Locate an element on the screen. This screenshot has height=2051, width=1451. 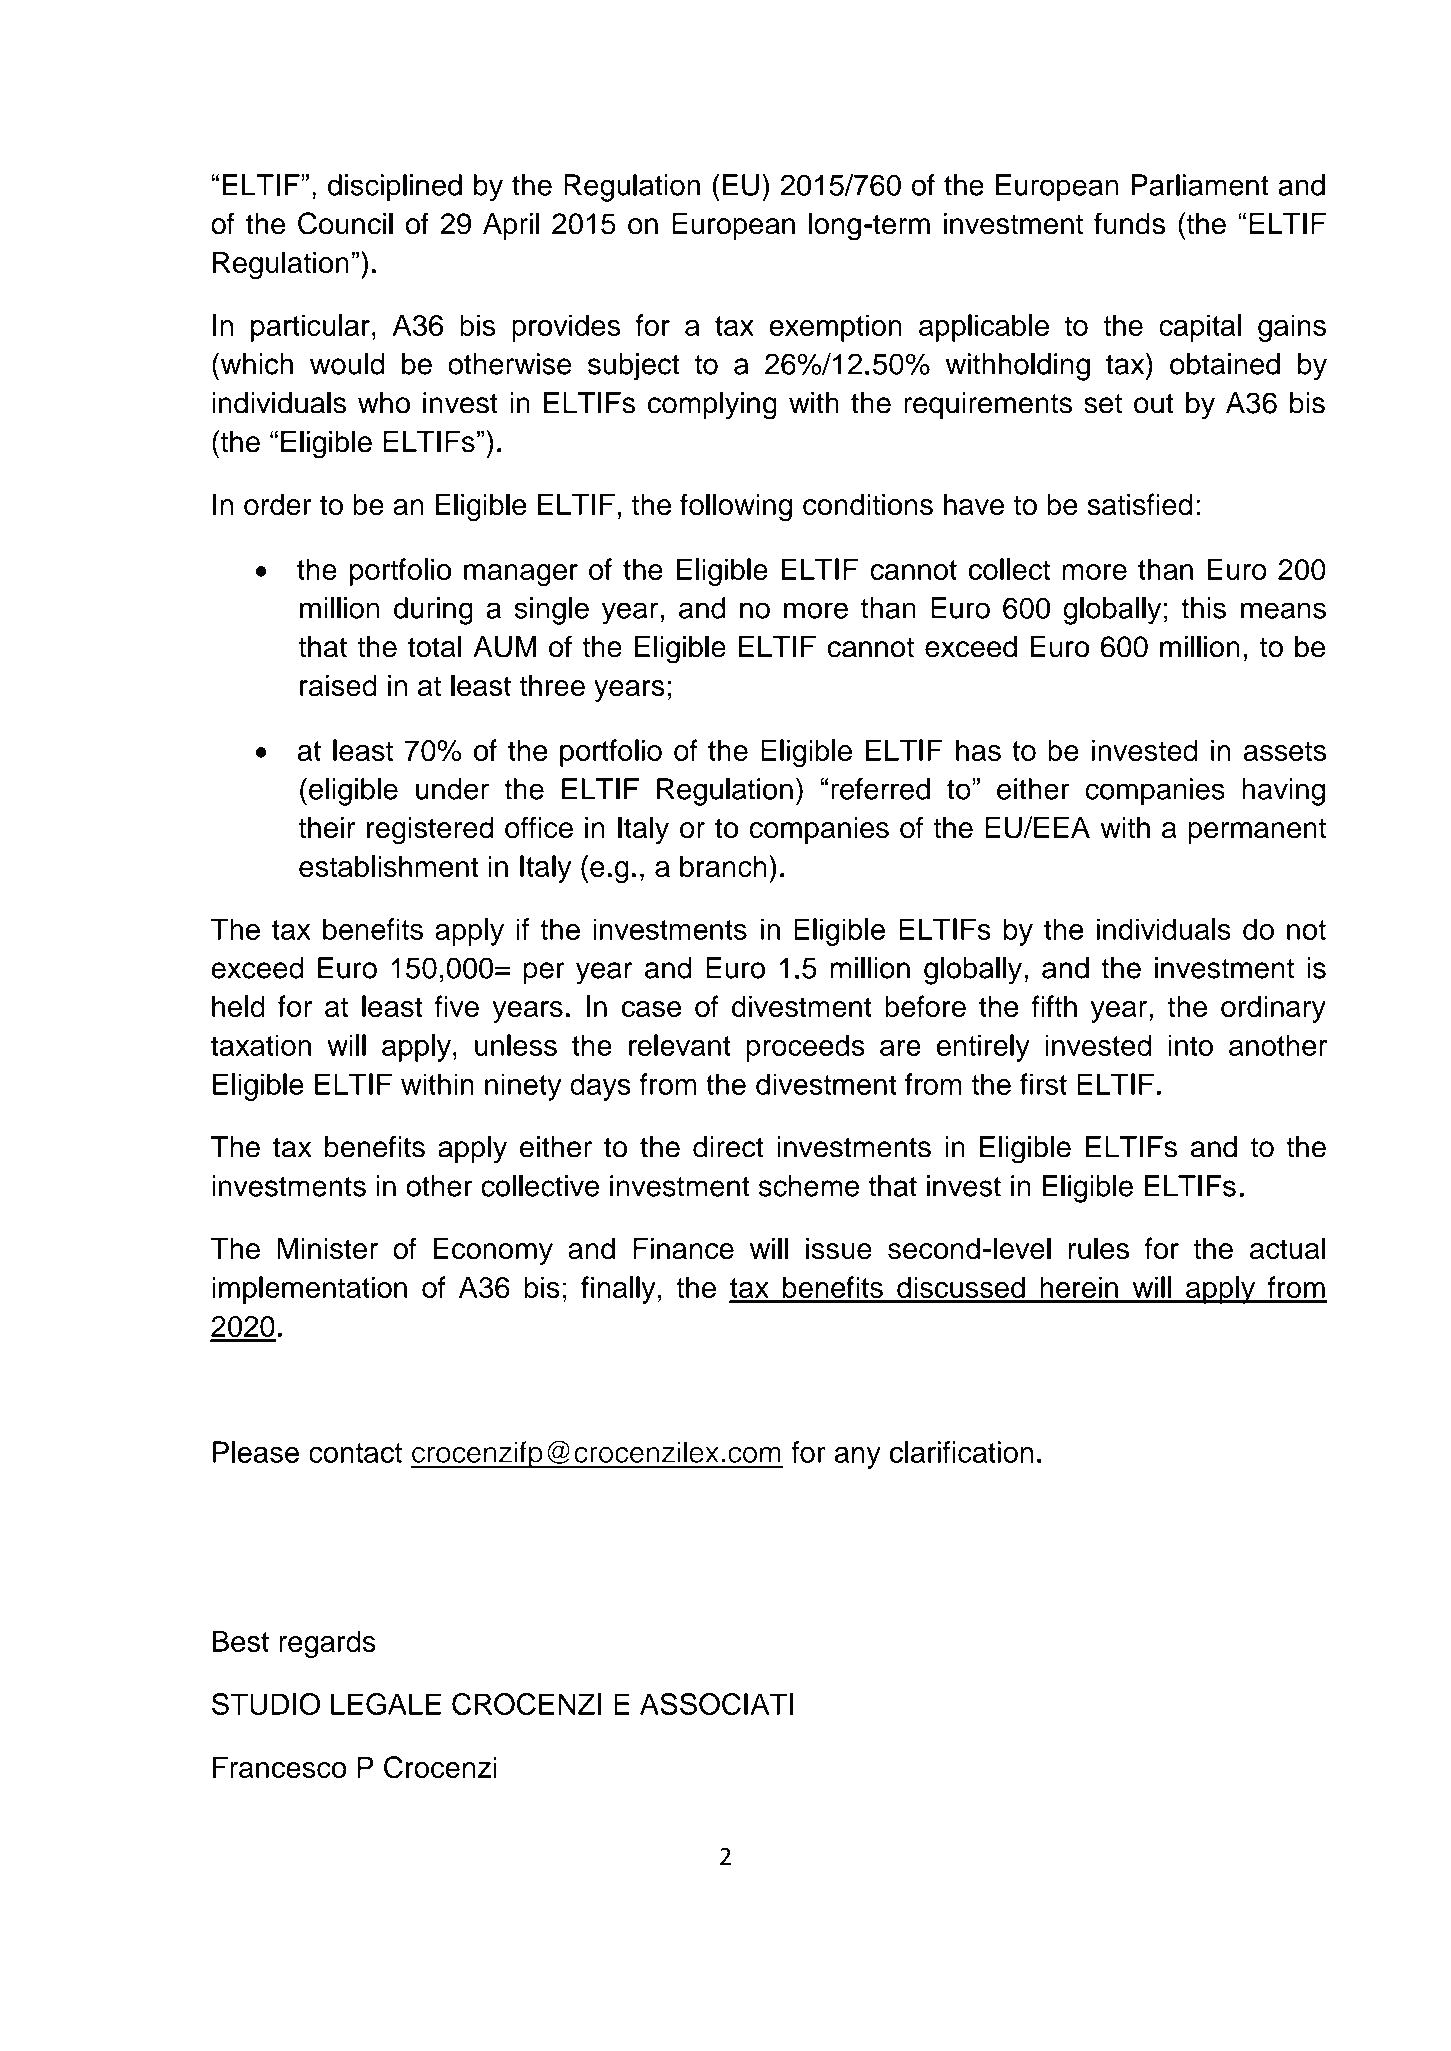
STUDIO is located at coordinates (266, 1704).
